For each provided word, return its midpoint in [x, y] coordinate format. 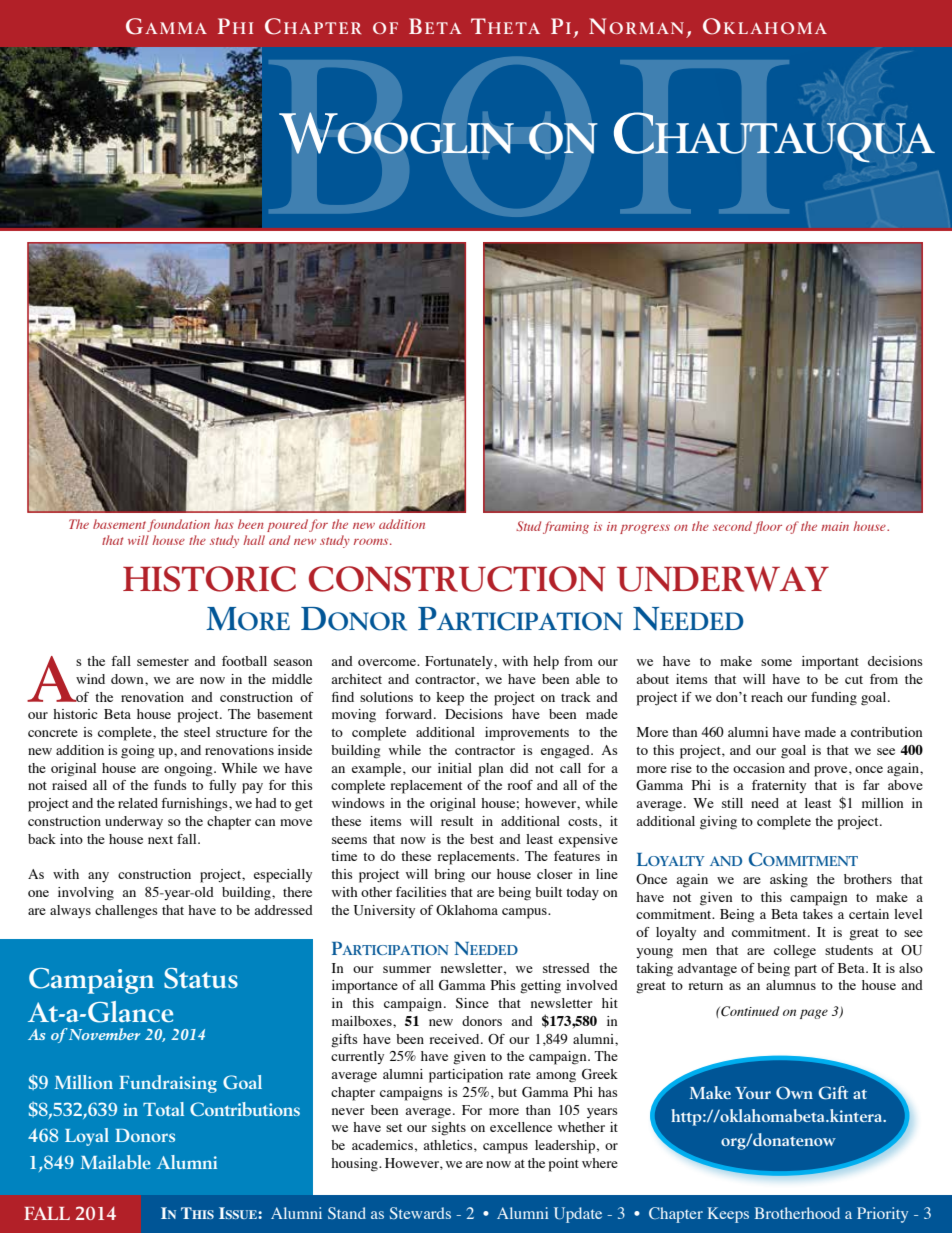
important [830, 663]
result [457, 821]
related [138, 803]
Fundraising [168, 1084]
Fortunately [460, 662]
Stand [347, 1213]
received [455, 1039]
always [70, 911]
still [732, 803]
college [795, 952]
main [835, 526]
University [384, 911]
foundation [178, 525]
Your [753, 1093]
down [128, 679]
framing [566, 527]
